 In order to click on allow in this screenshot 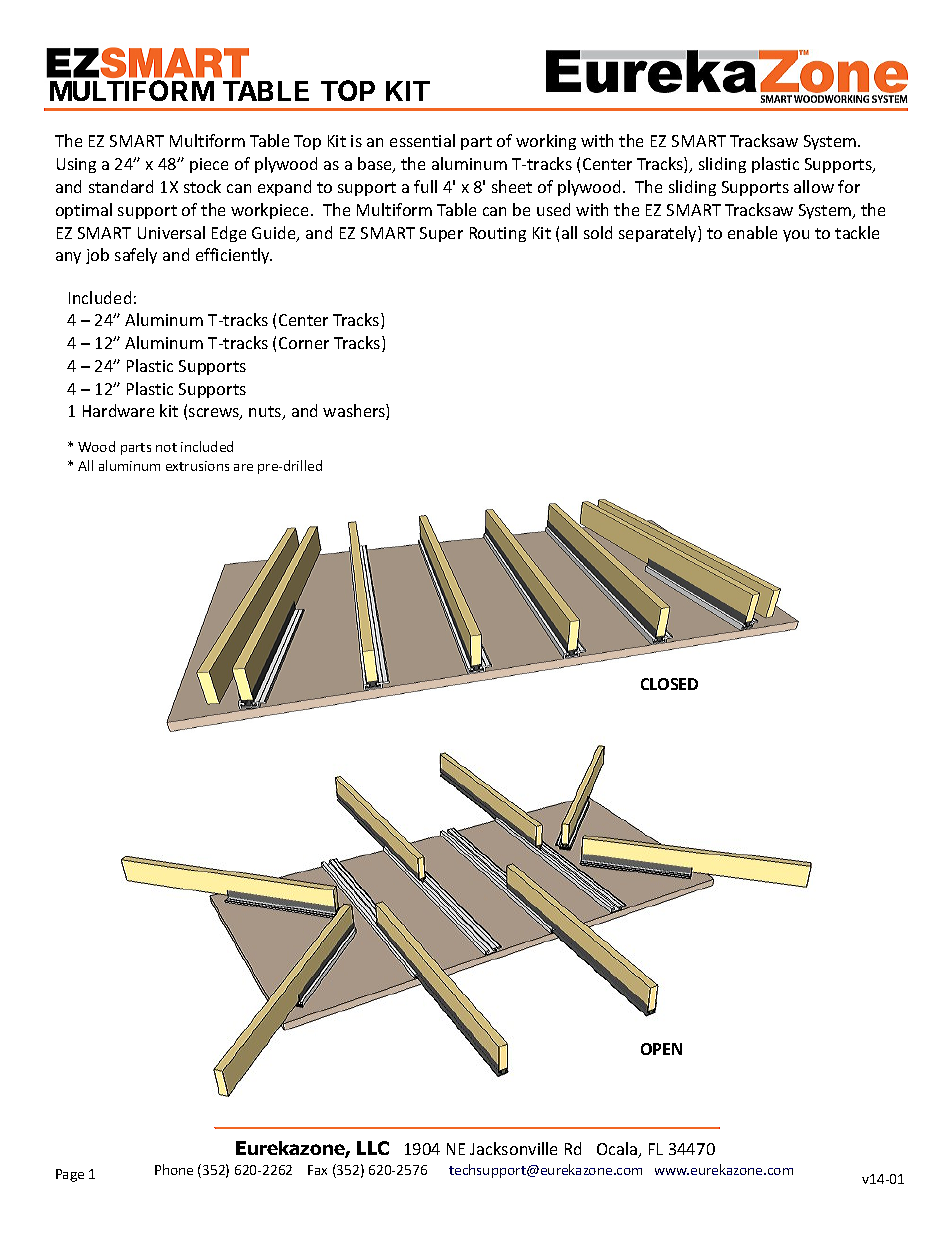, I will do `click(814, 186)`.
